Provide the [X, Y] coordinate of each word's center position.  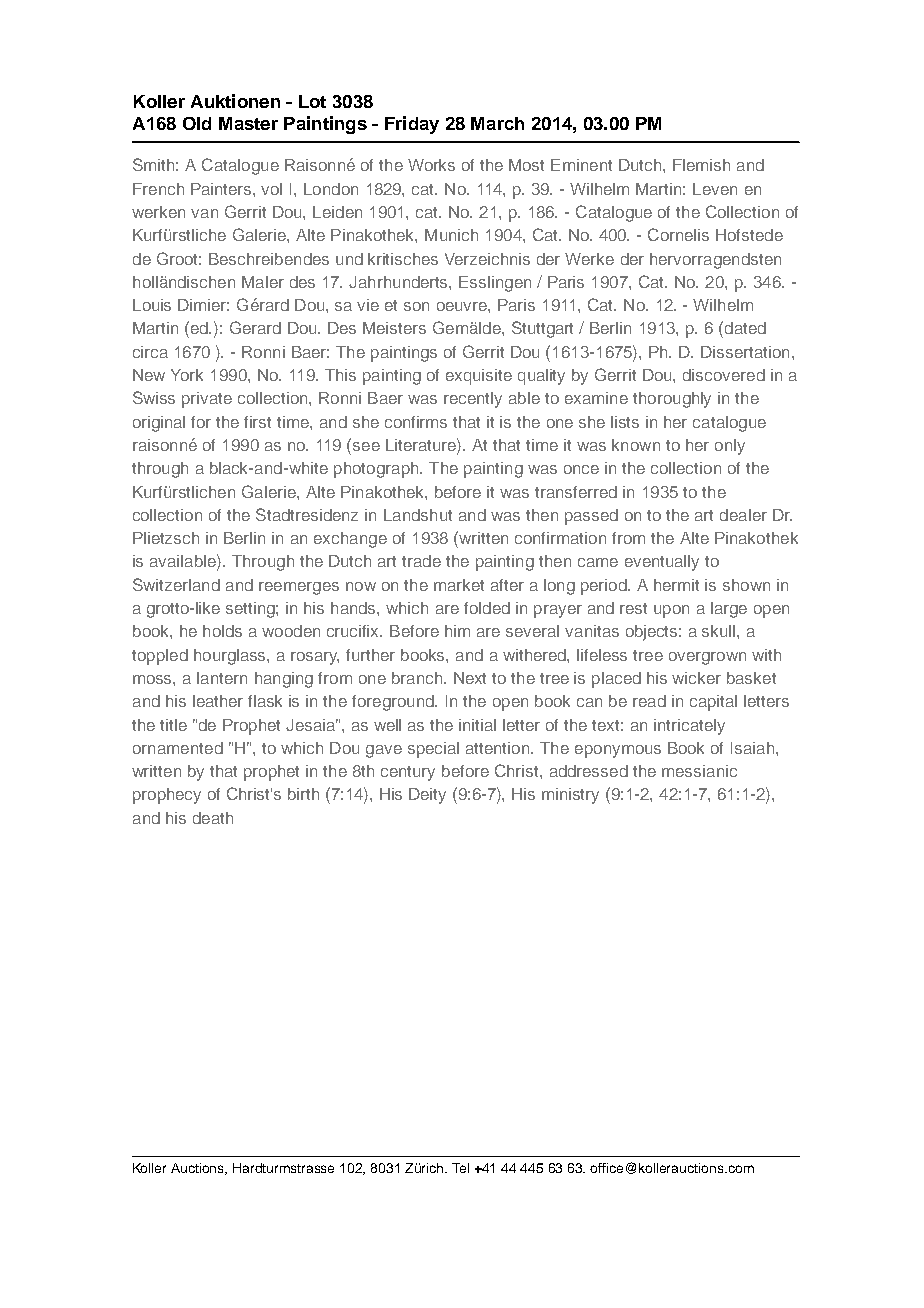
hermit [676, 585]
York [187, 375]
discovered [724, 375]
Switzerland [176, 584]
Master [248, 123]
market [459, 585]
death [213, 818]
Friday [412, 125]
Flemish [701, 165]
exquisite [479, 377]
